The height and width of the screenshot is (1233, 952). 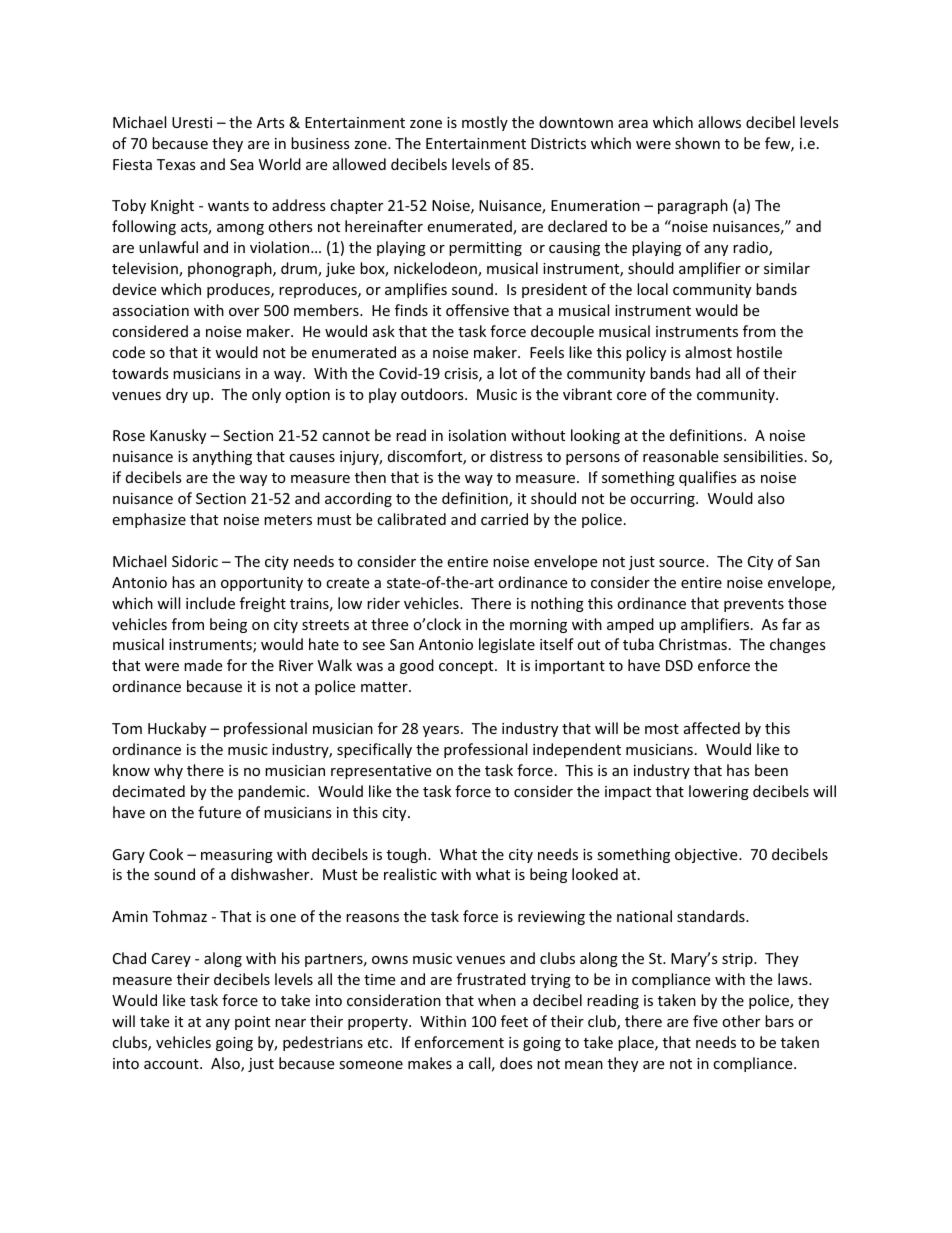 I want to click on offensive, so click(x=477, y=310).
